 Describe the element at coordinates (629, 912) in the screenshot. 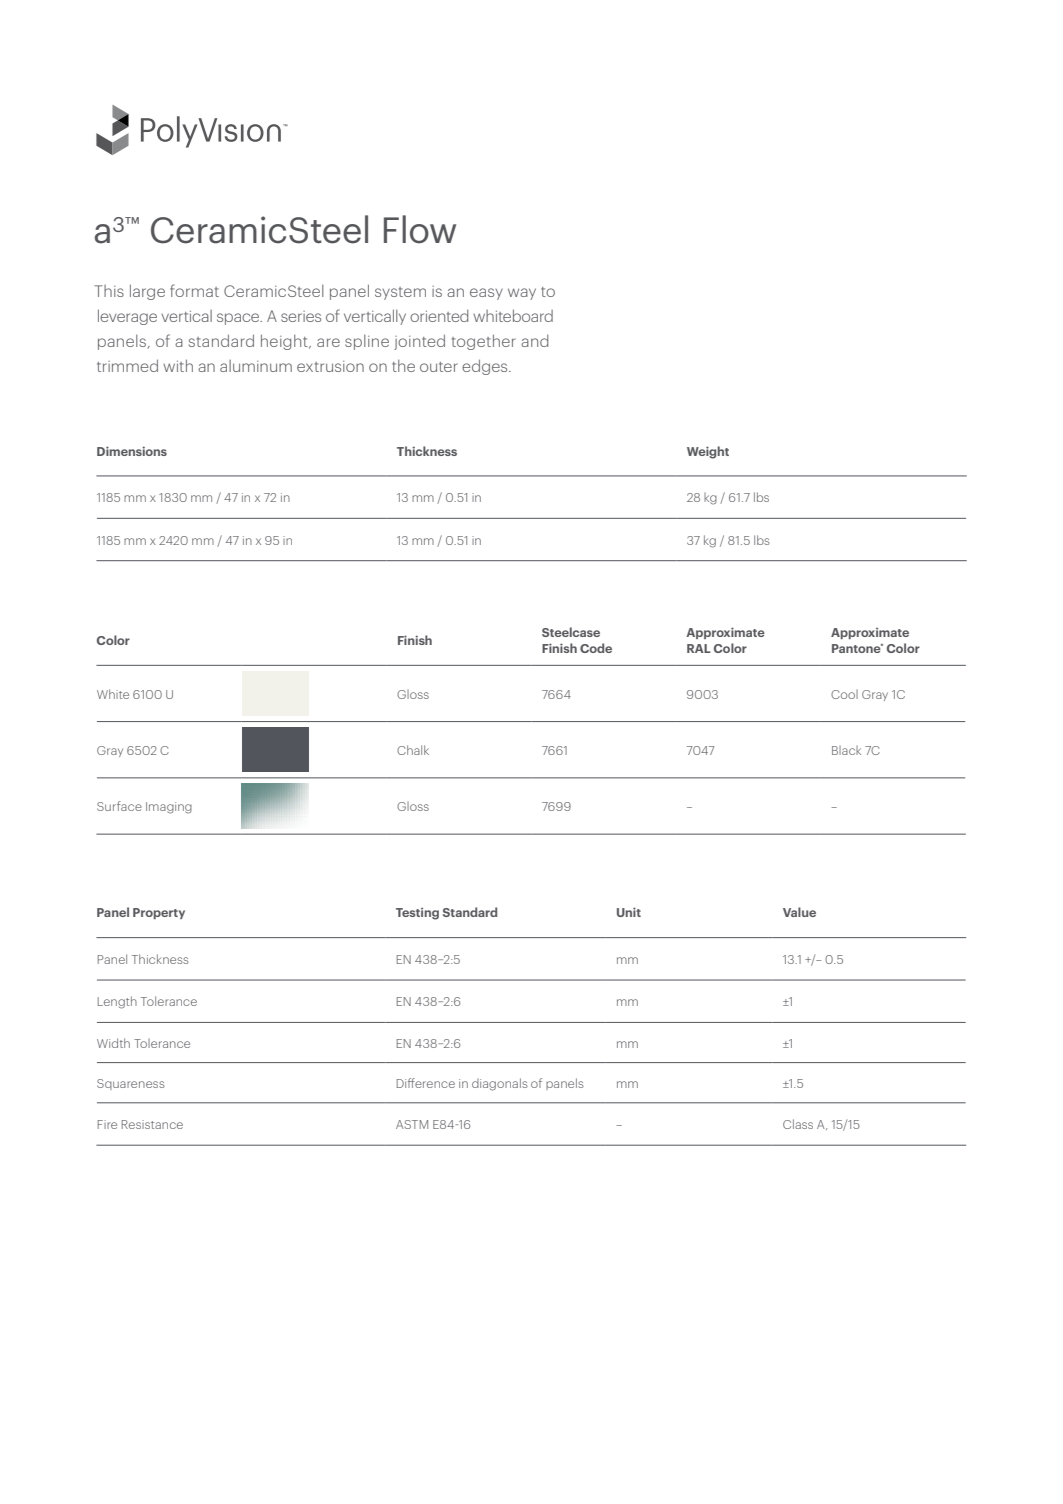

I see `Unit` at that location.
